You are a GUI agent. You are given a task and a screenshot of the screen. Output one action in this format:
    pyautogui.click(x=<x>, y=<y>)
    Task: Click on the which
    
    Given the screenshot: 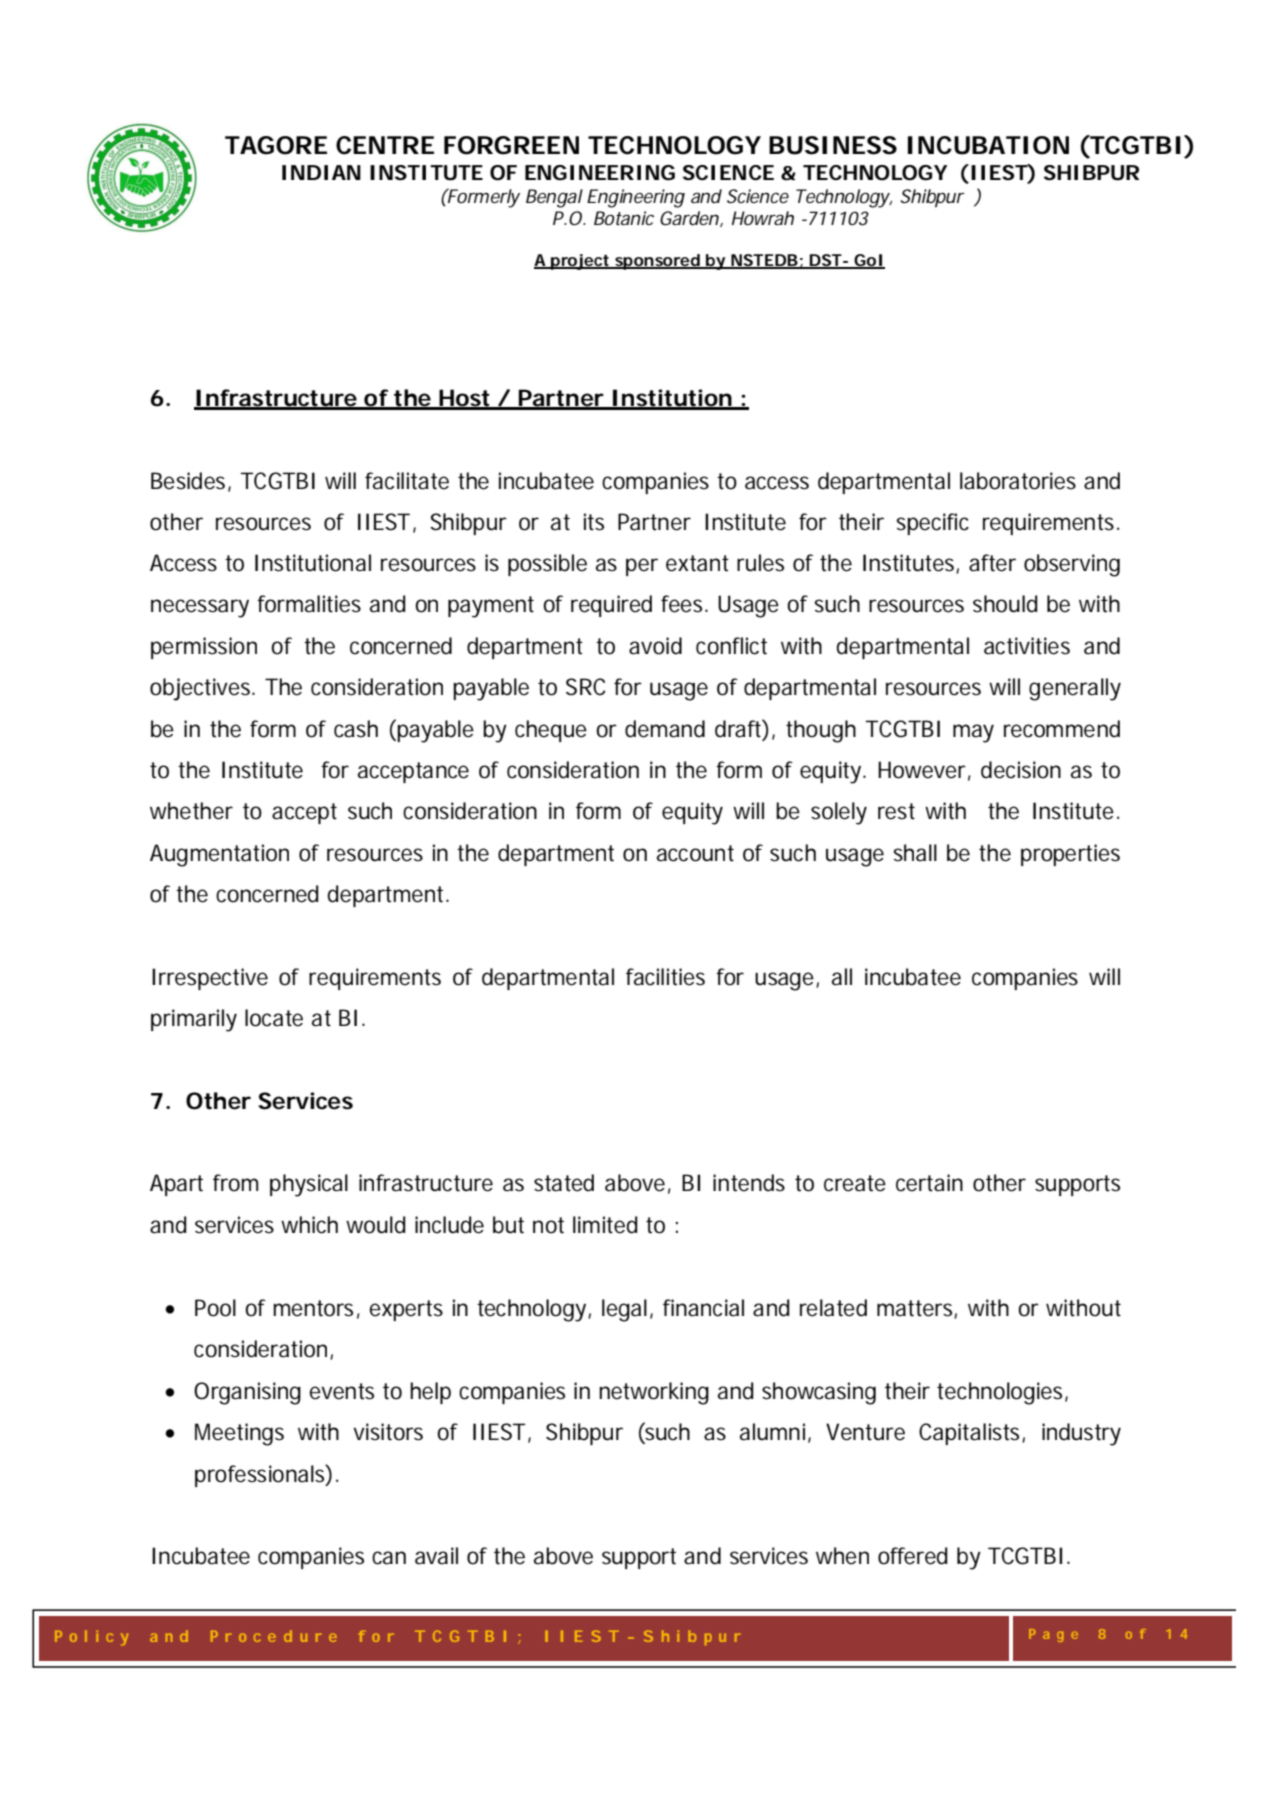 What is the action you would take?
    pyautogui.click(x=309, y=1225)
